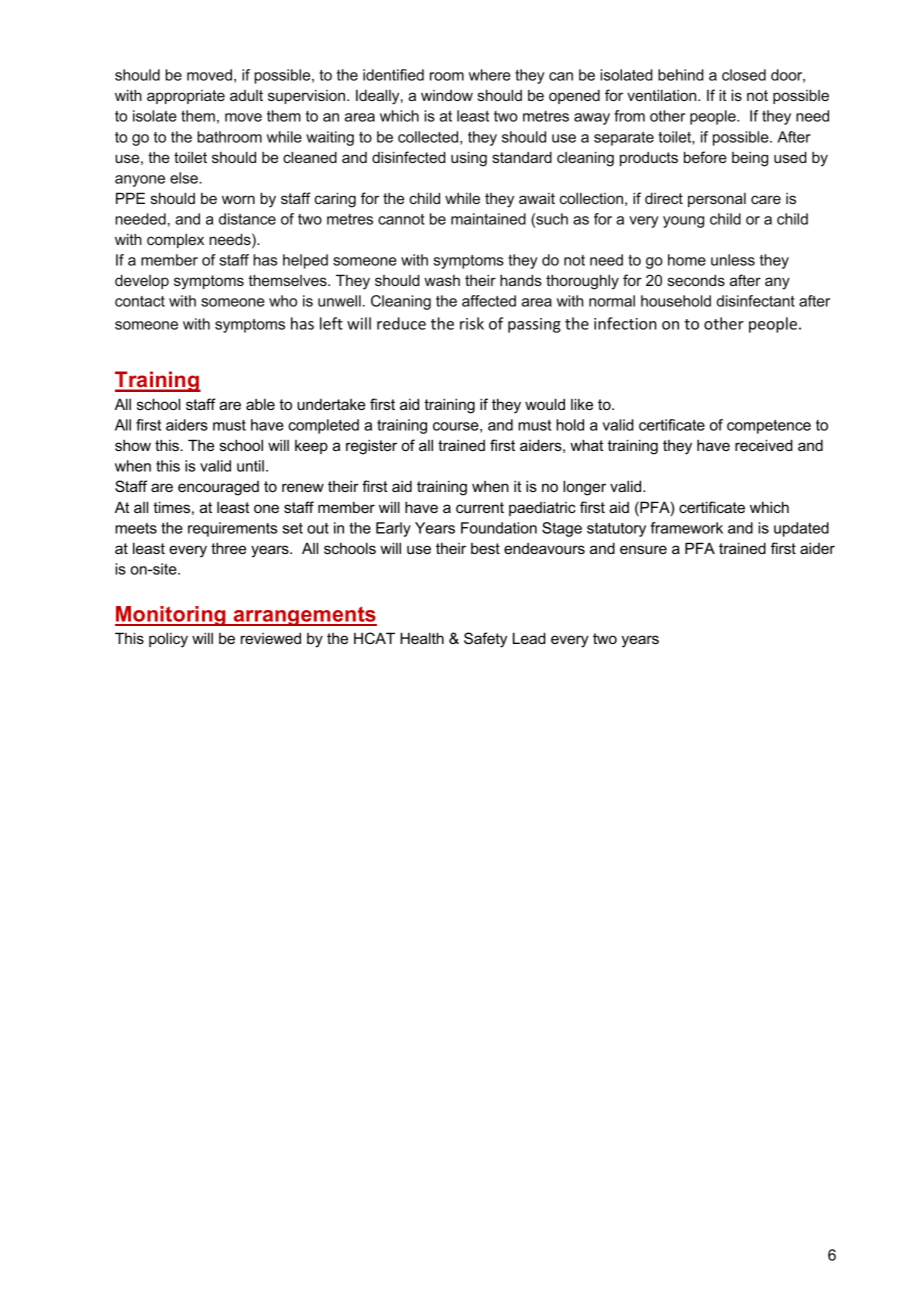 The height and width of the screenshot is (1308, 924). Describe the element at coordinates (488, 219) in the screenshot. I see `maintained` at that location.
